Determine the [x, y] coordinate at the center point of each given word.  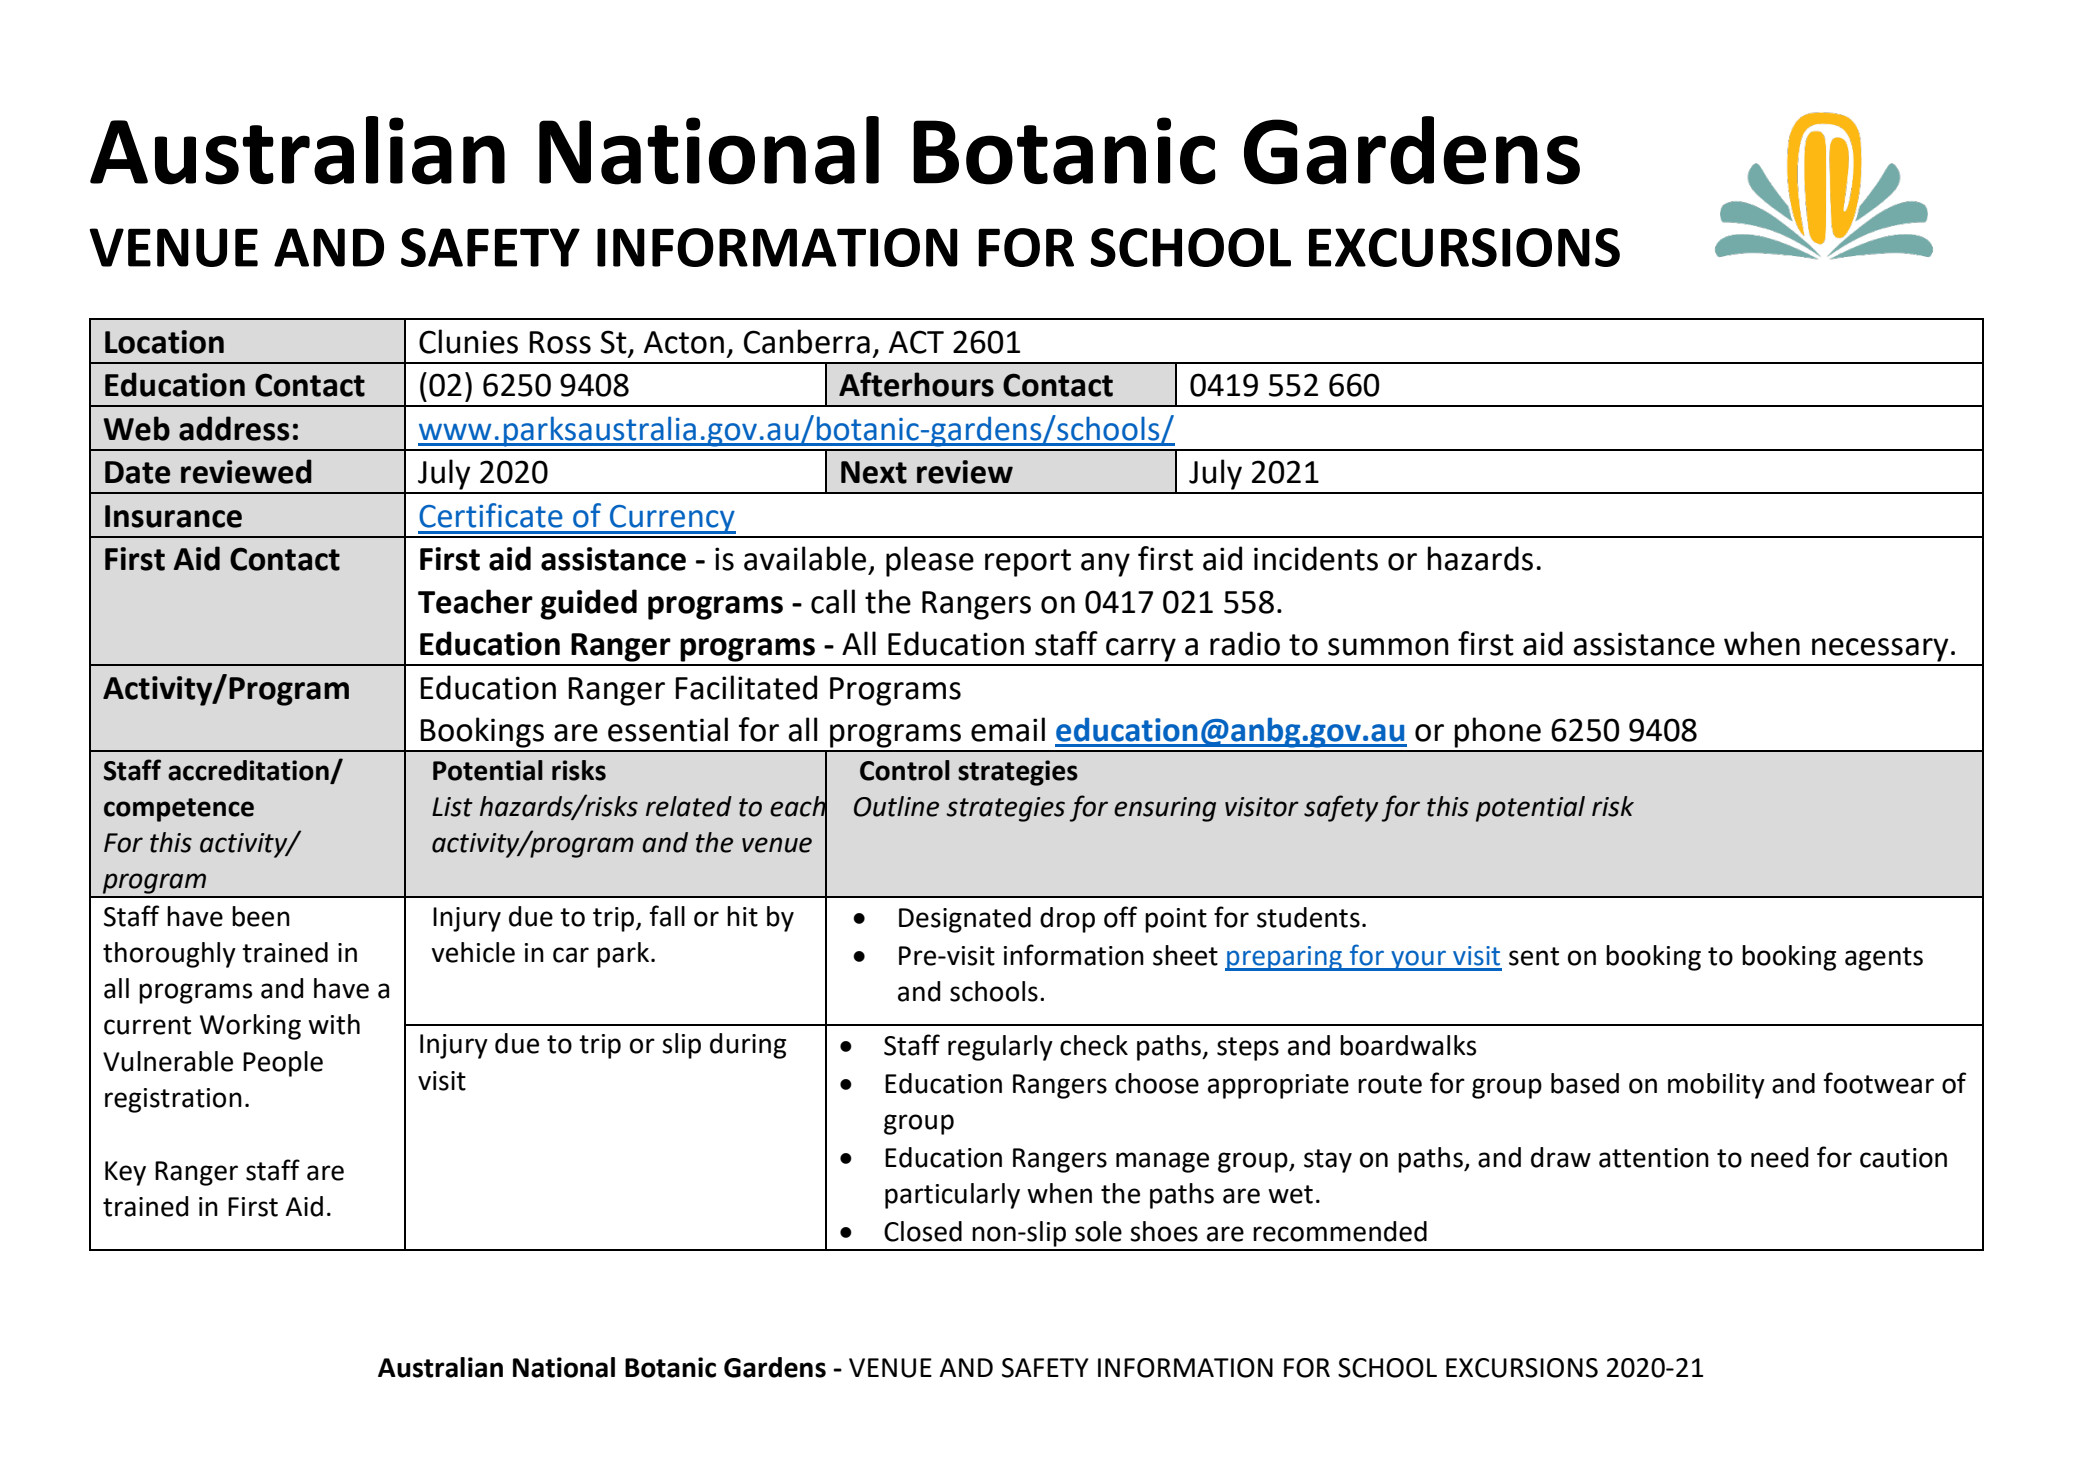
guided [588, 604]
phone [1497, 732]
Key [125, 1173]
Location [164, 342]
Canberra [807, 341]
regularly [1000, 1048]
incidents [1316, 558]
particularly [952, 1196]
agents [1884, 959]
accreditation [248, 770]
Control [905, 770]
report [1028, 563]
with [334, 1024]
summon [1388, 647]
